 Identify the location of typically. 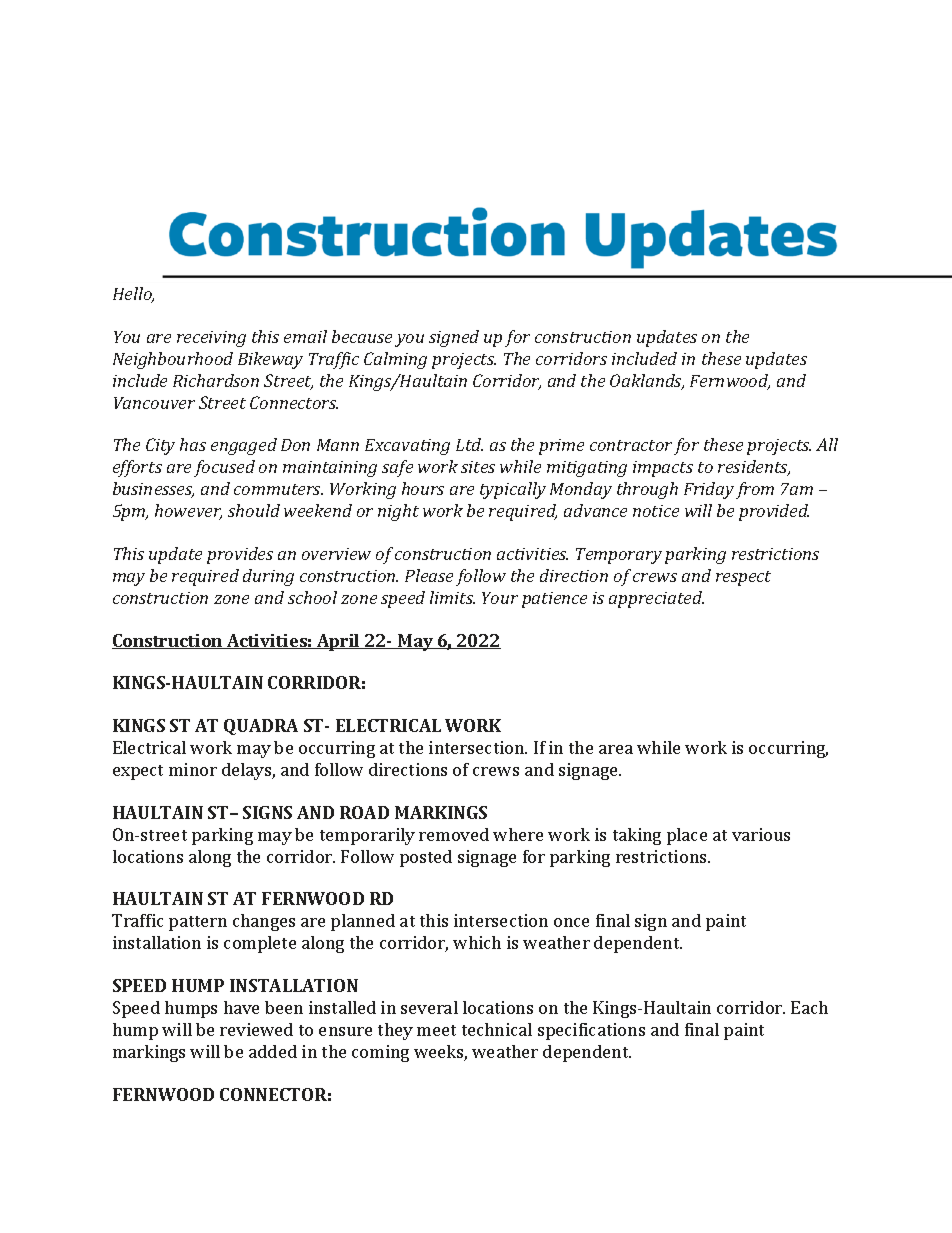
(513, 490).
